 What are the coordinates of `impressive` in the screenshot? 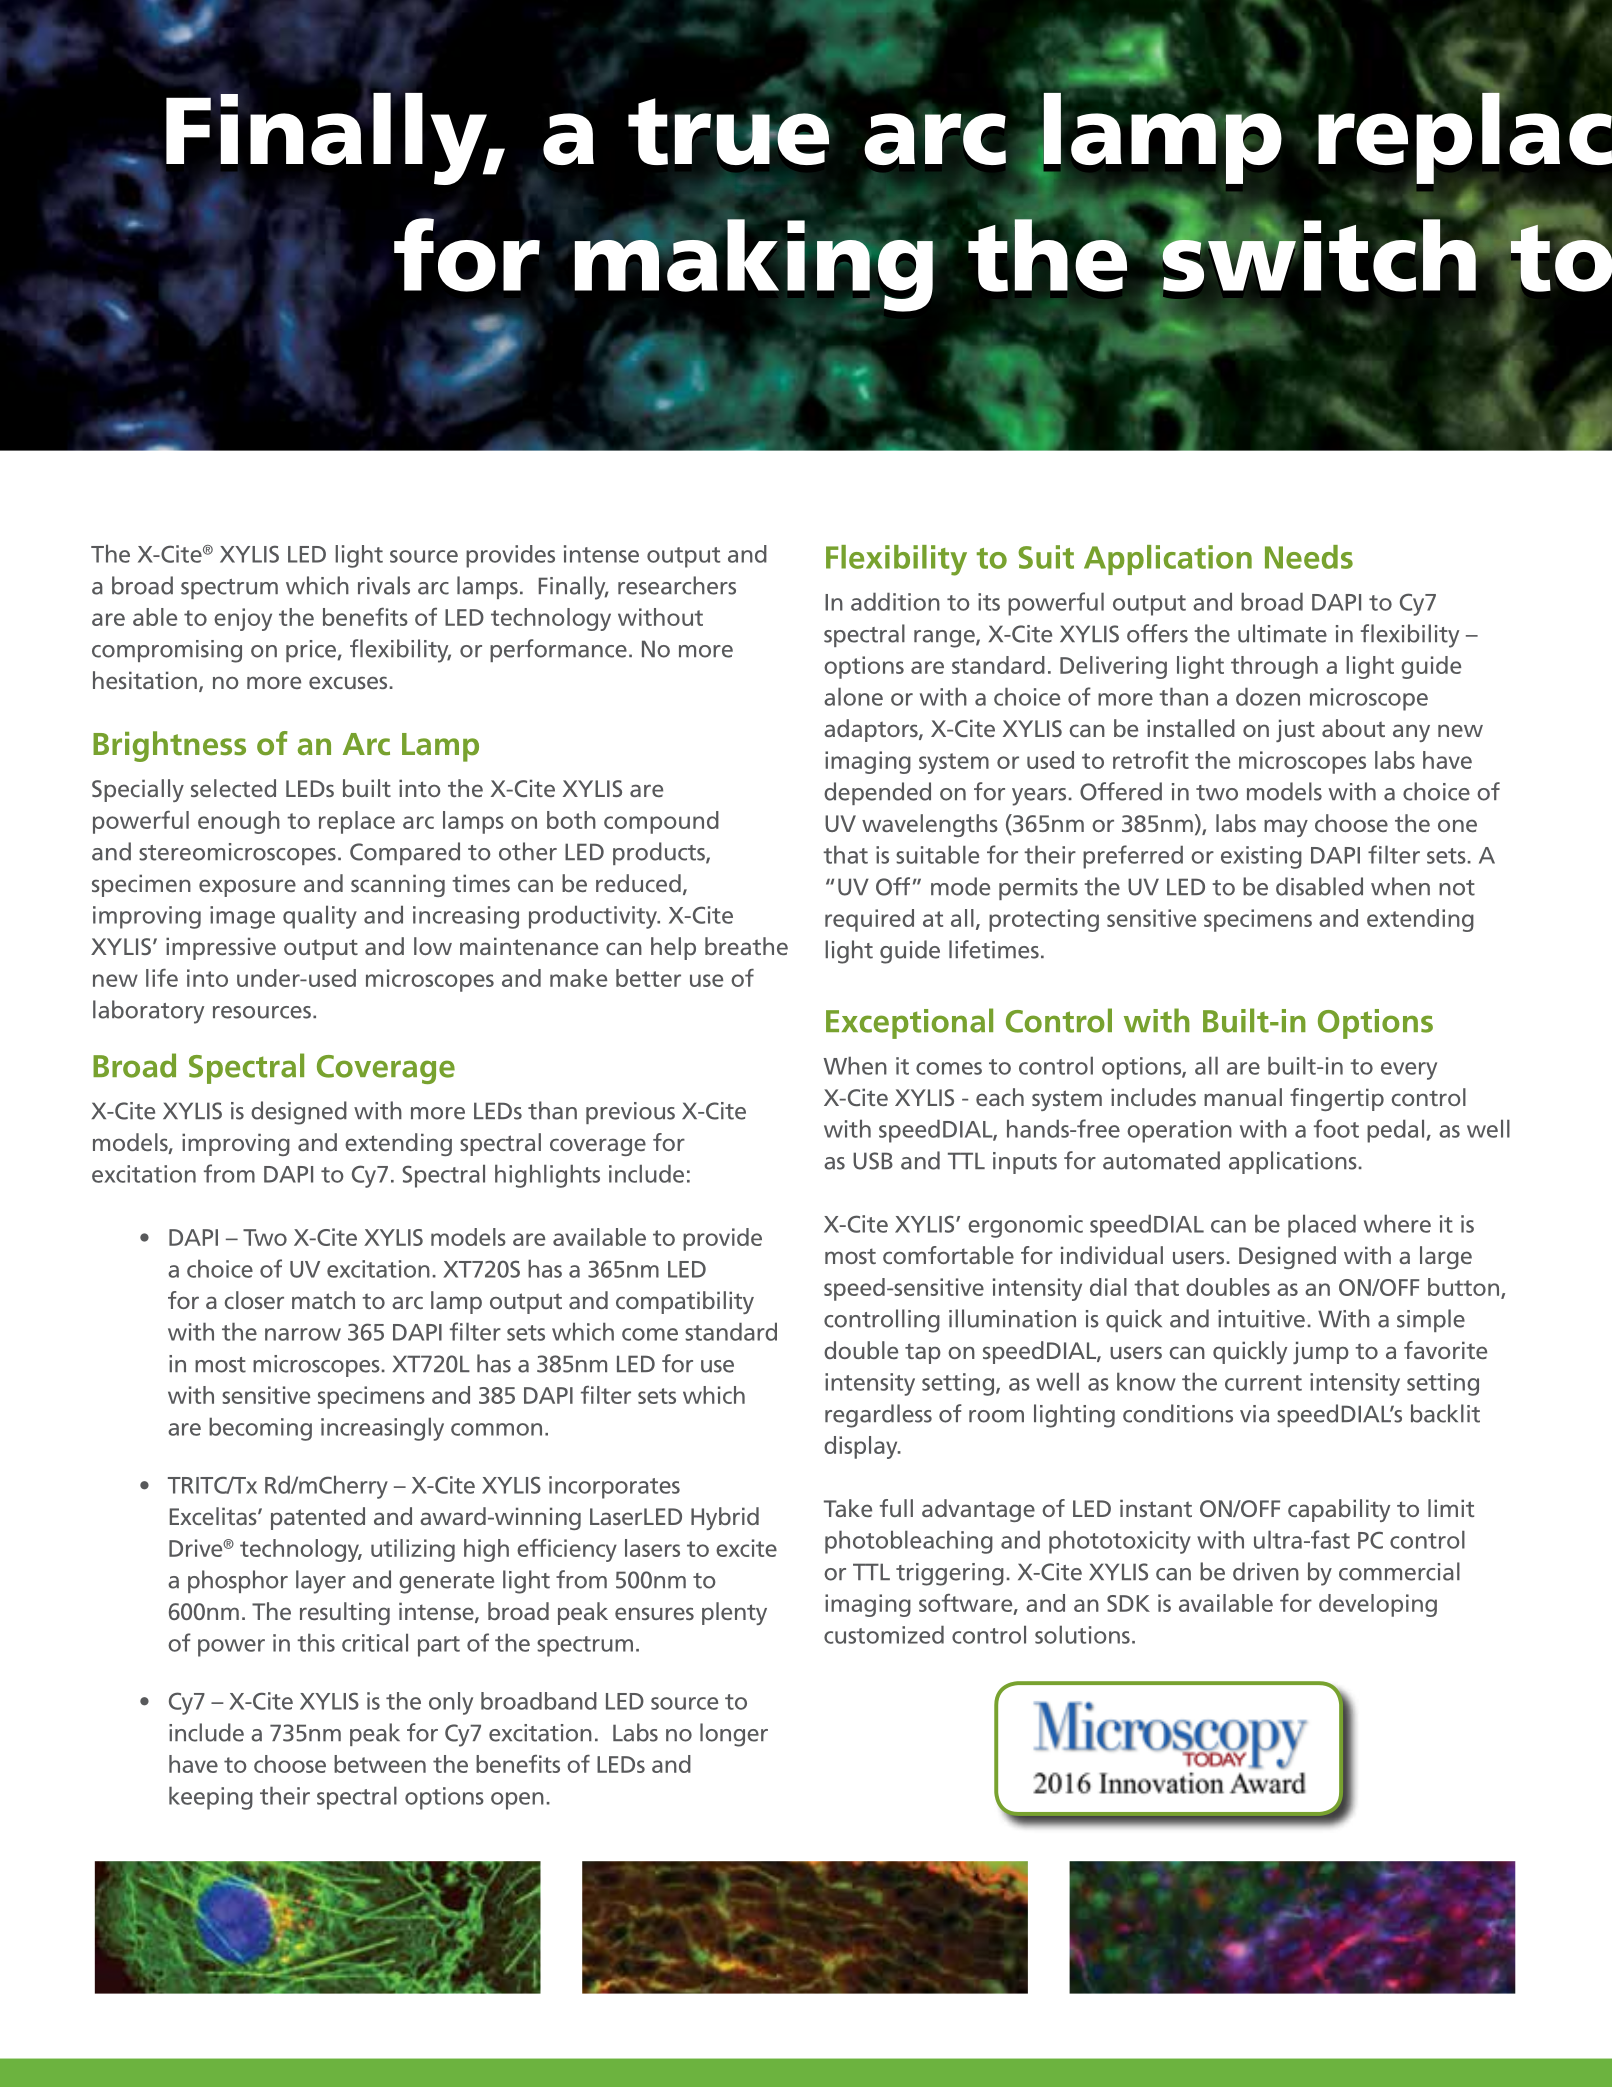 It's located at (221, 948).
